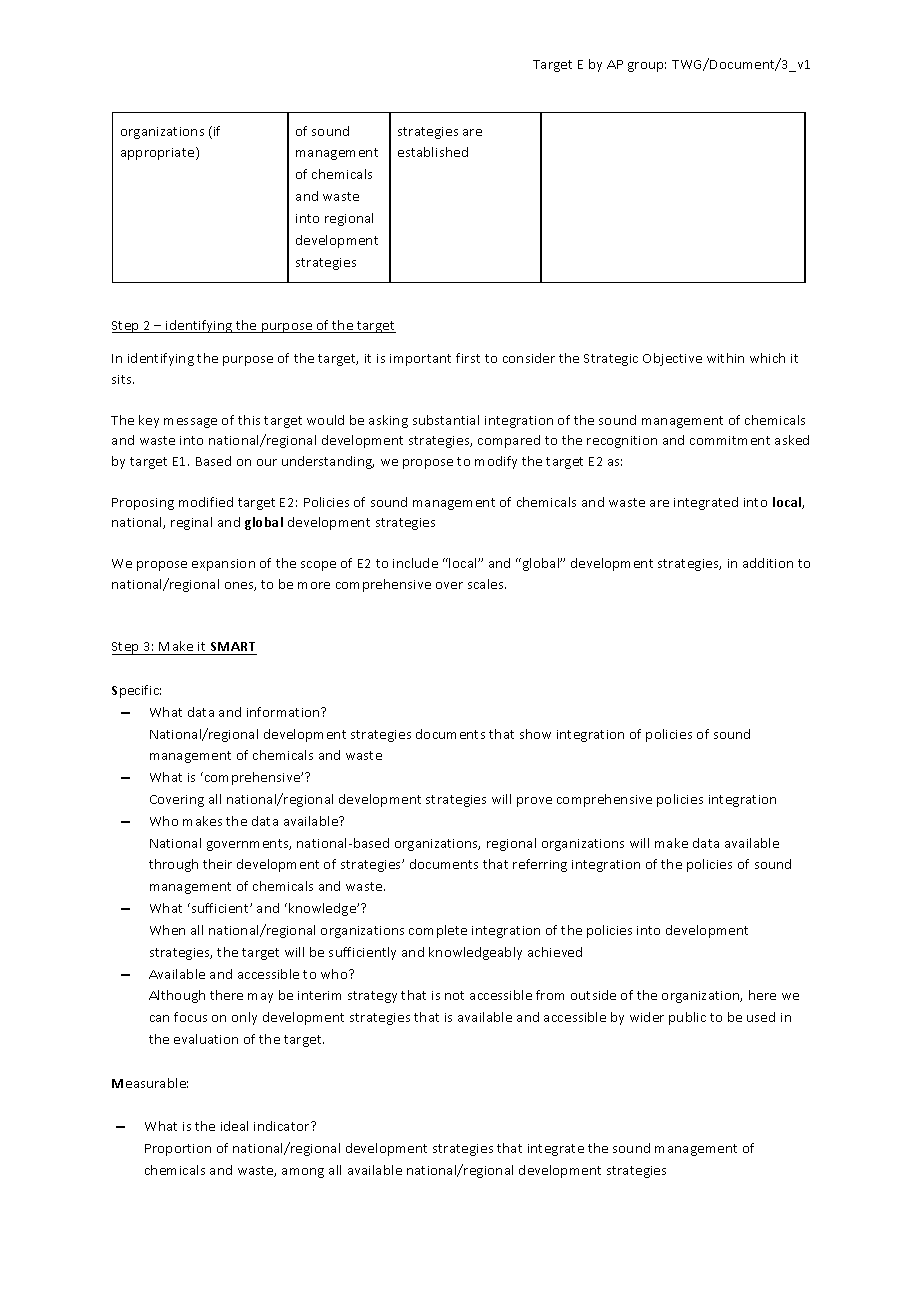 The height and width of the page is (1308, 924). I want to click on scales, so click(487, 584).
